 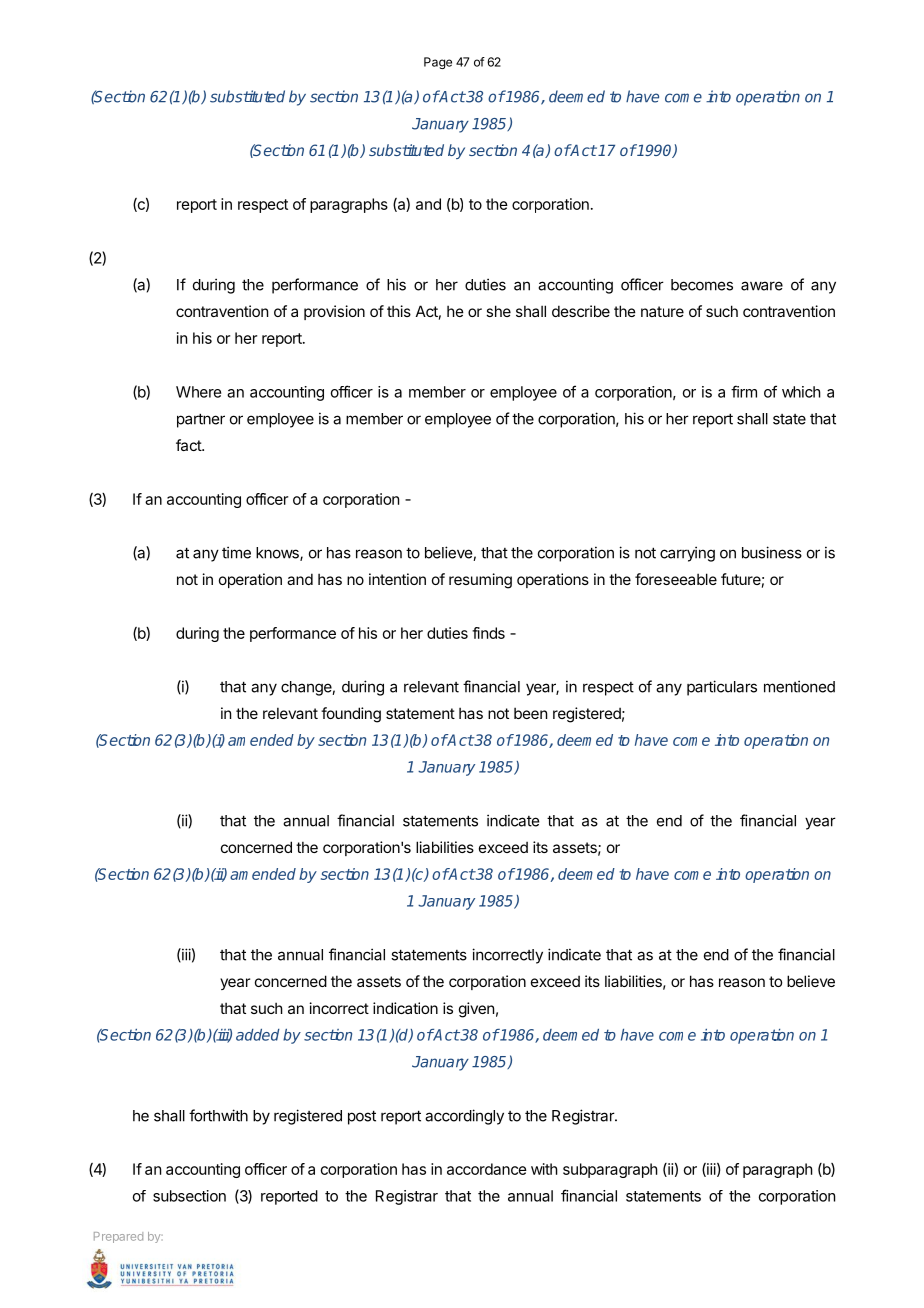 What do you see at coordinates (488, 633) in the document?
I see `finds` at bounding box center [488, 633].
